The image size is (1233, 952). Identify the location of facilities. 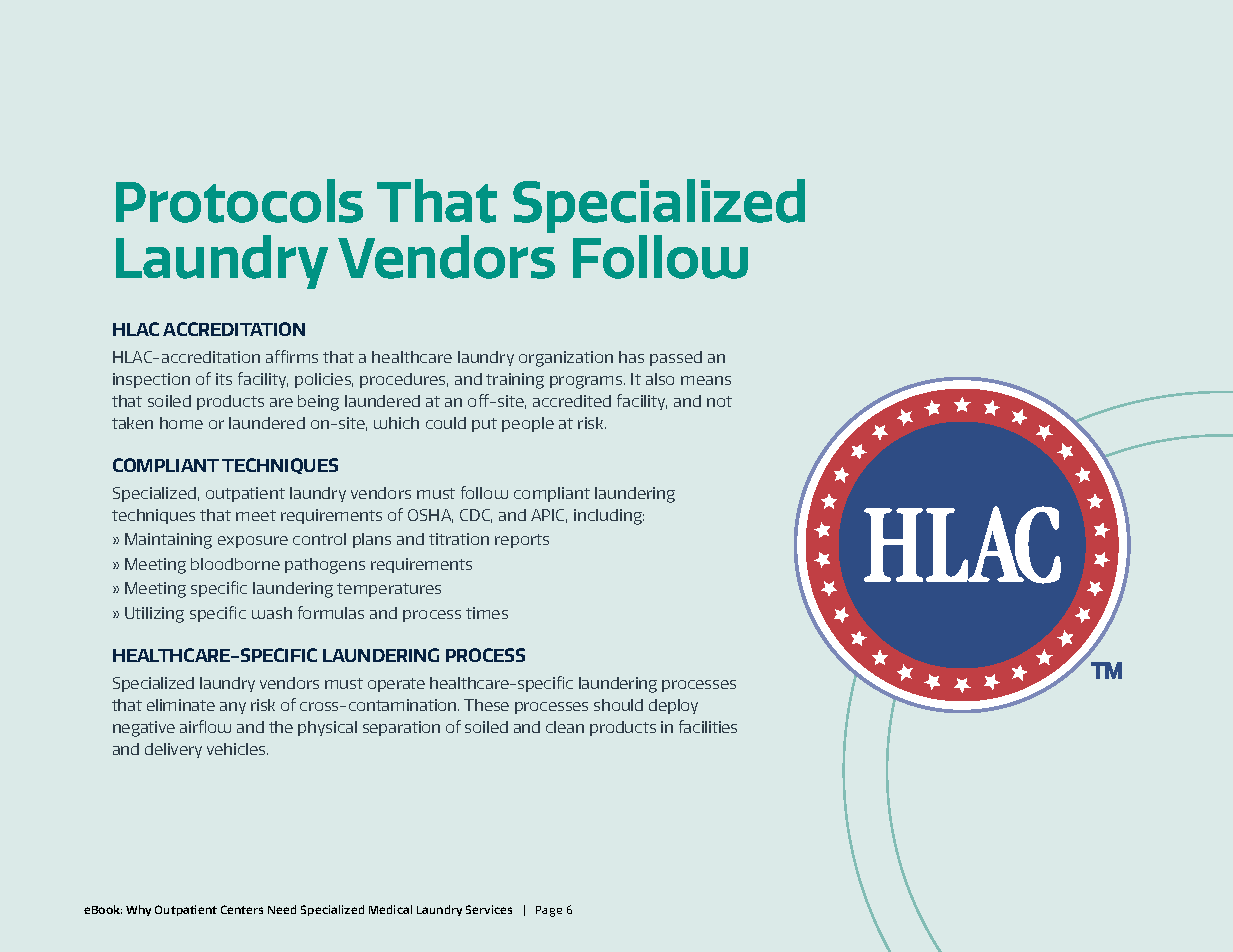
(708, 726).
